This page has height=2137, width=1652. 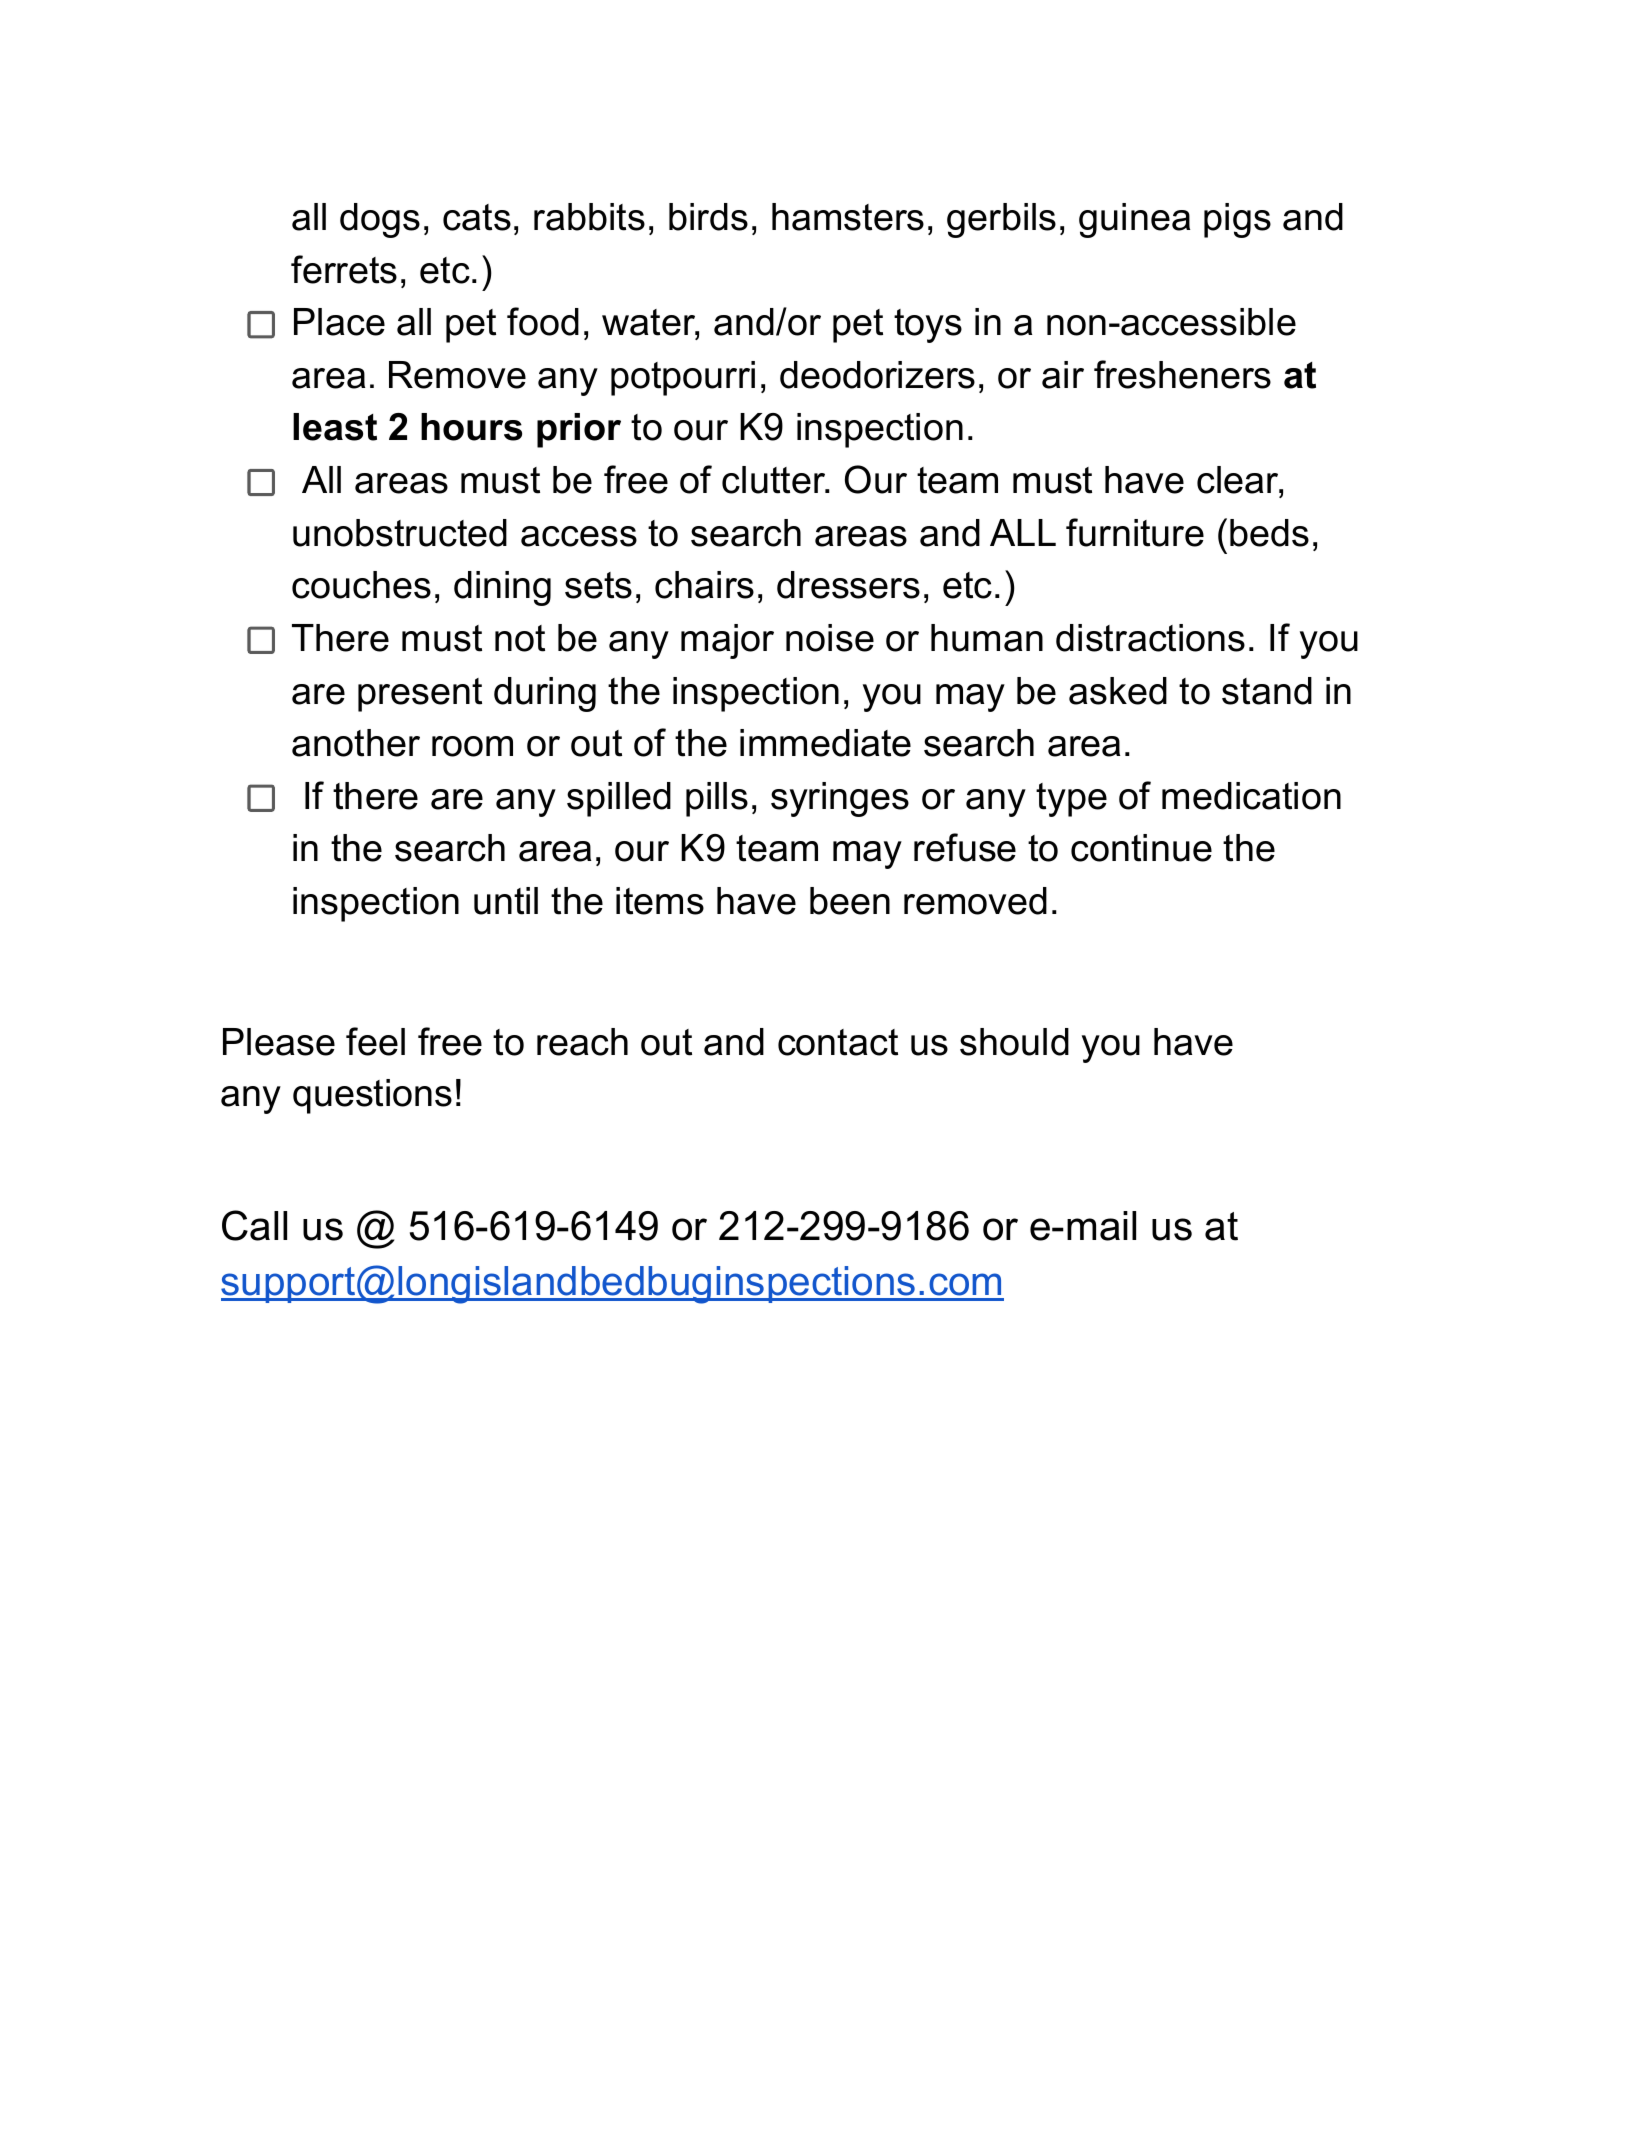 I want to click on asked, so click(x=1118, y=691).
